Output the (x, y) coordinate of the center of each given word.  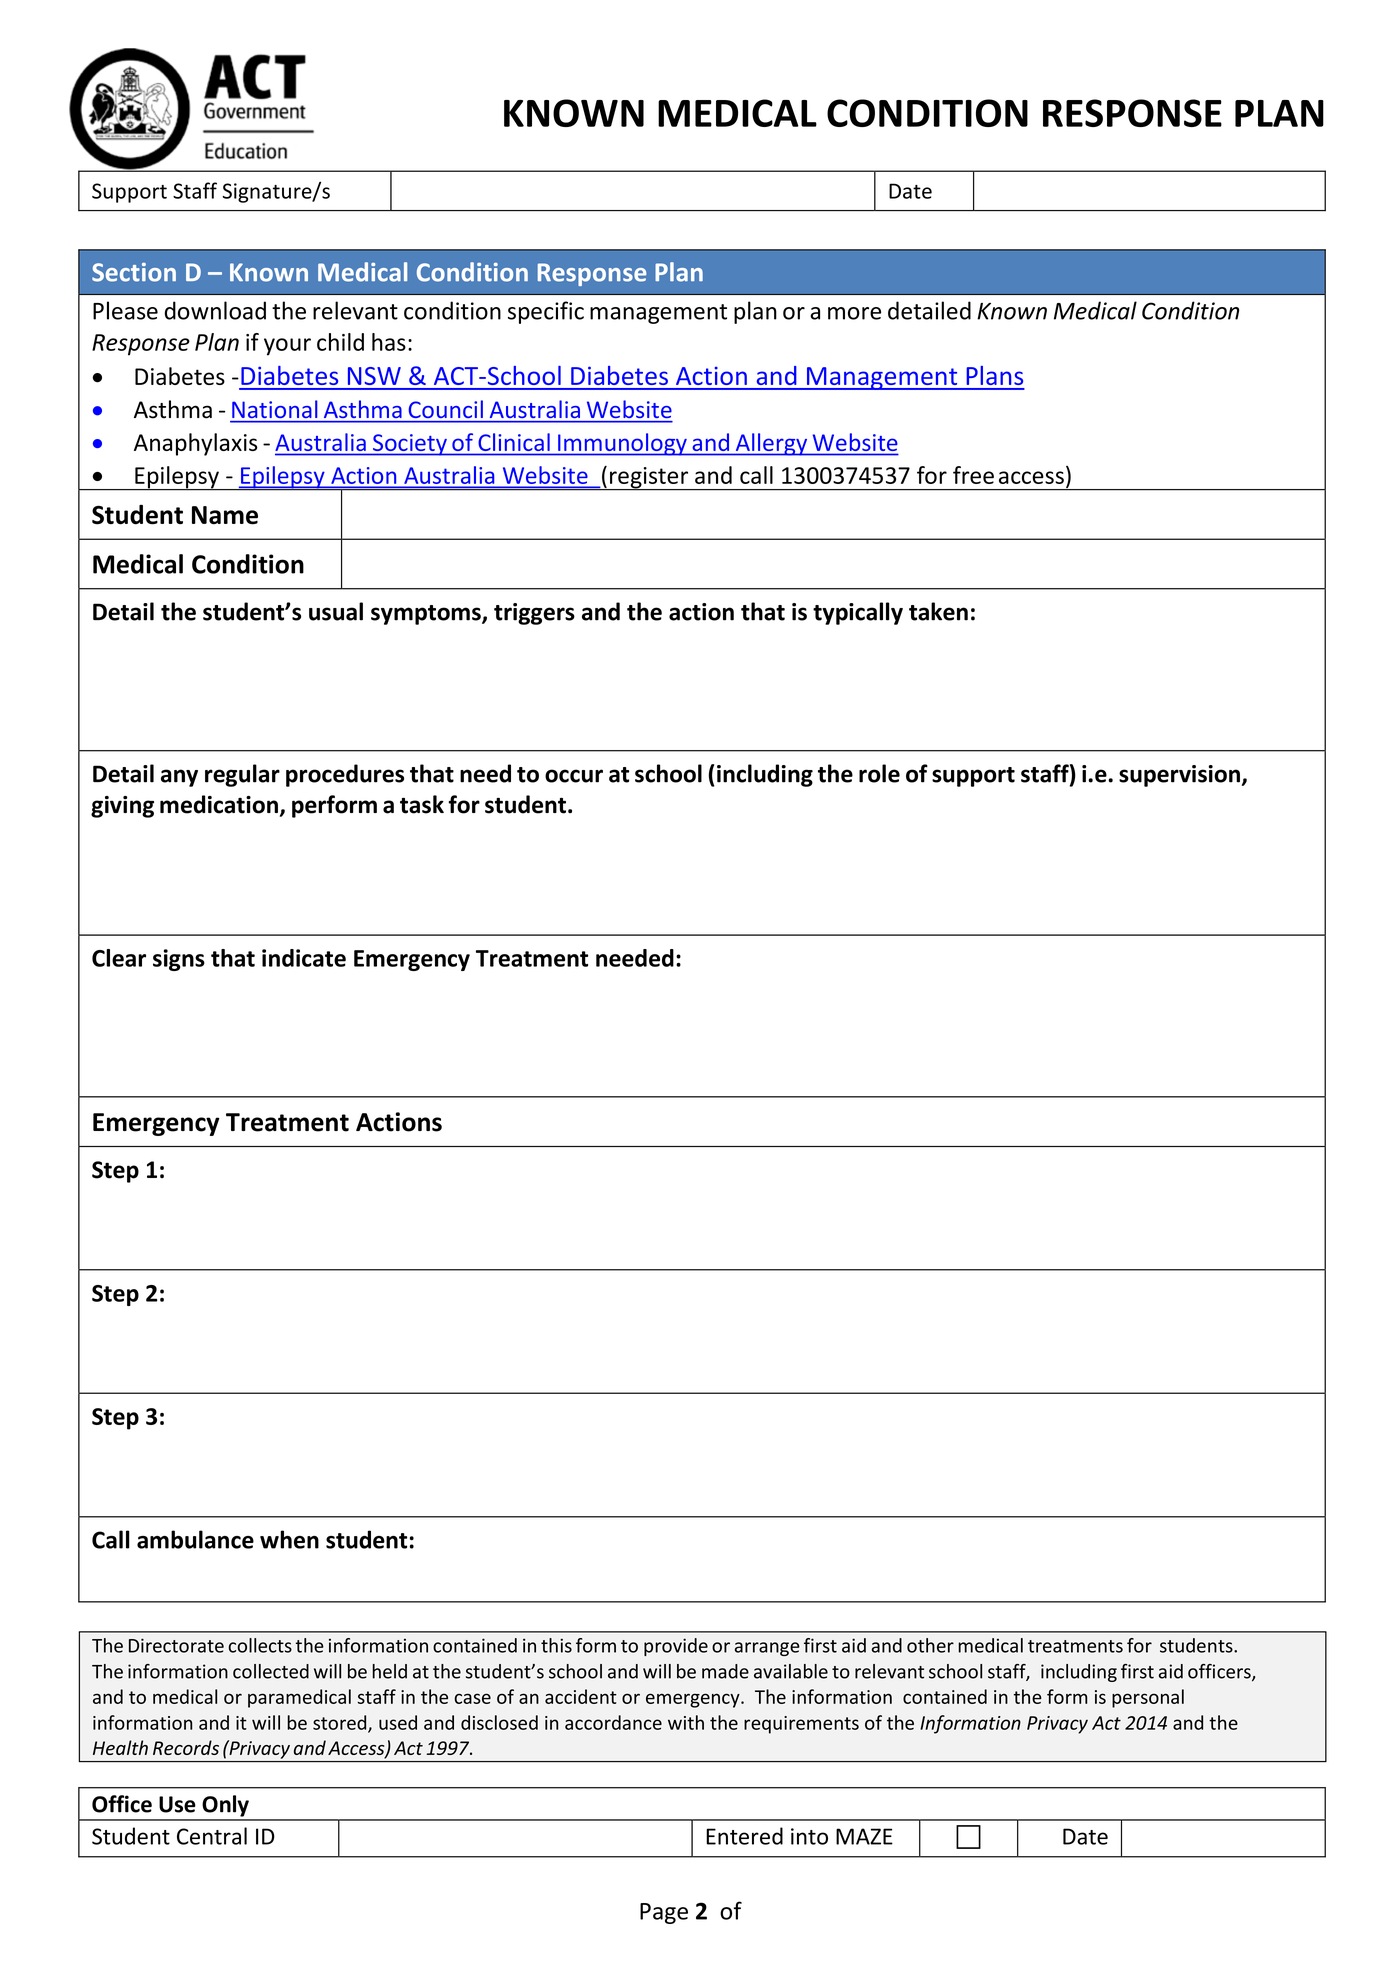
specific (546, 312)
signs (179, 960)
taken (938, 611)
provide (676, 1647)
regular (242, 775)
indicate (304, 958)
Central (212, 1836)
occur (574, 776)
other (930, 1645)
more (854, 313)
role (879, 773)
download (215, 310)
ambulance (195, 1539)
